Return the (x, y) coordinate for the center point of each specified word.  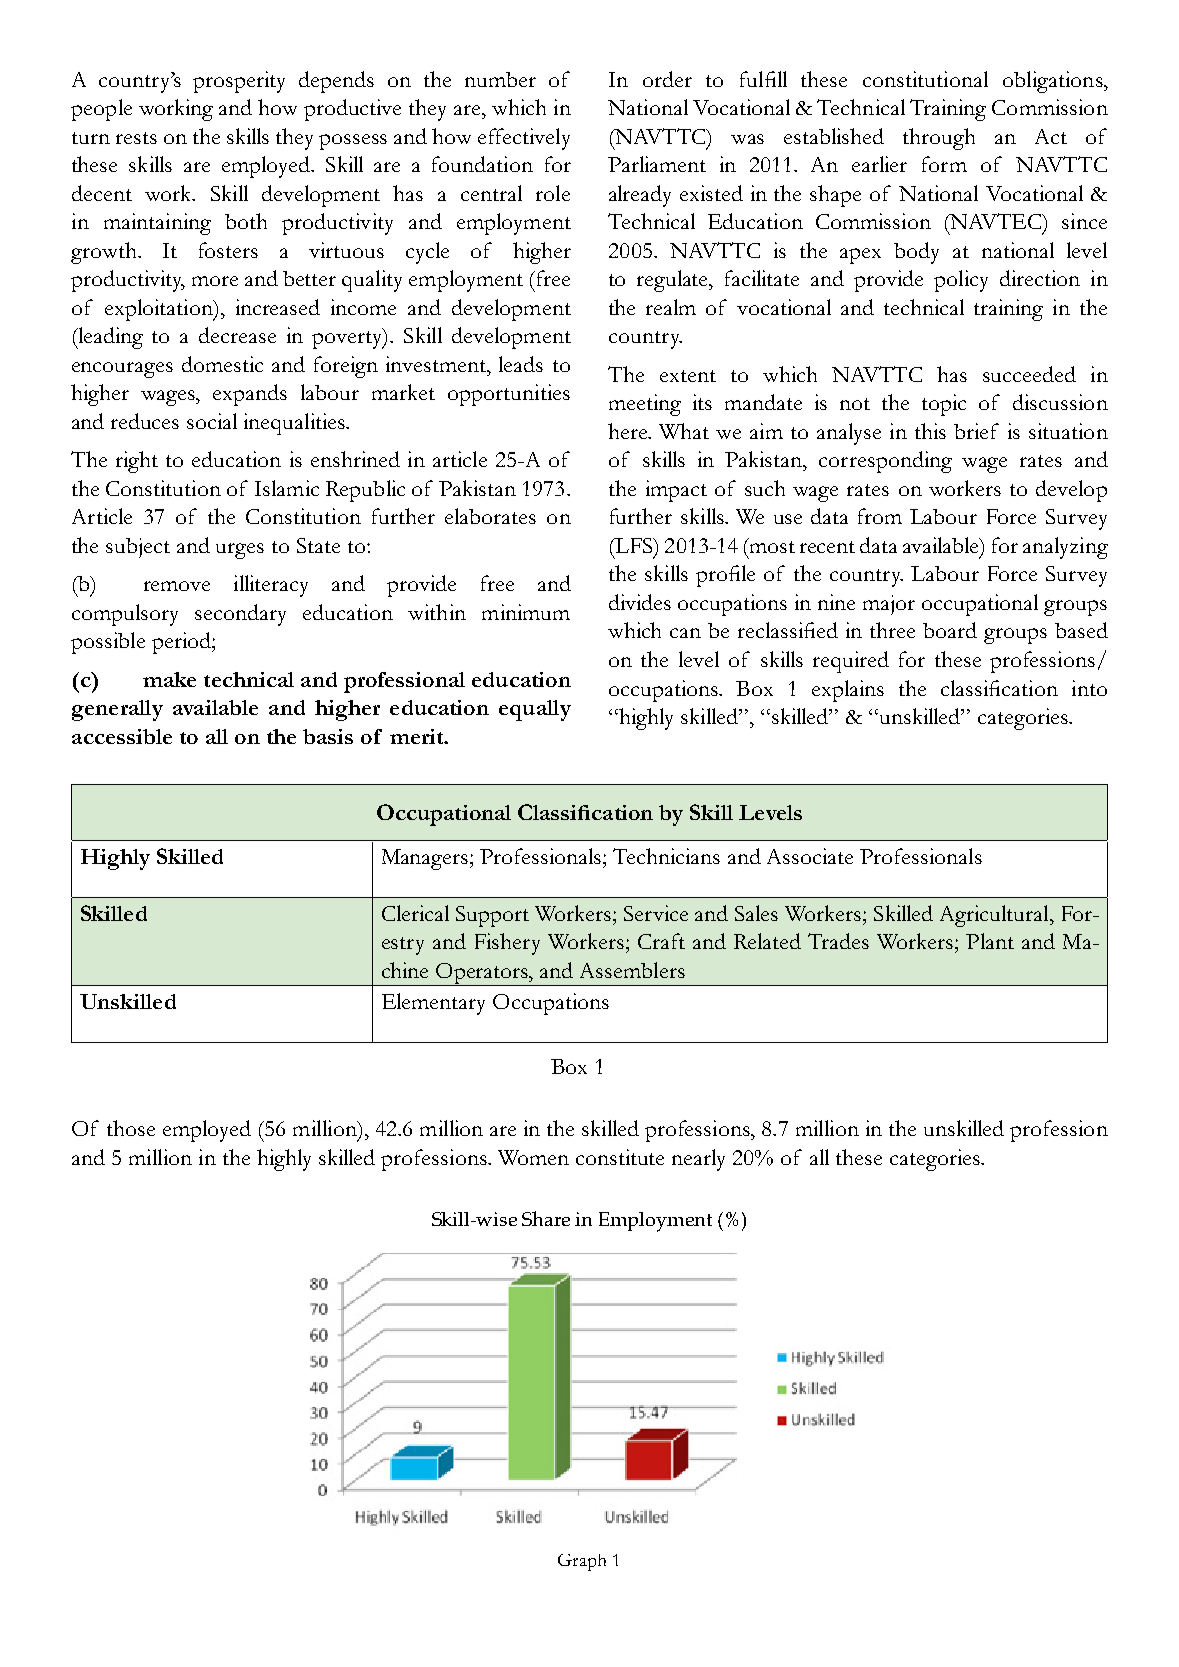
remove (177, 586)
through (939, 139)
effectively (524, 139)
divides (640, 602)
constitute (620, 1157)
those (131, 1128)
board (950, 630)
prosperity (239, 82)
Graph (582, 1562)
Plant (990, 941)
